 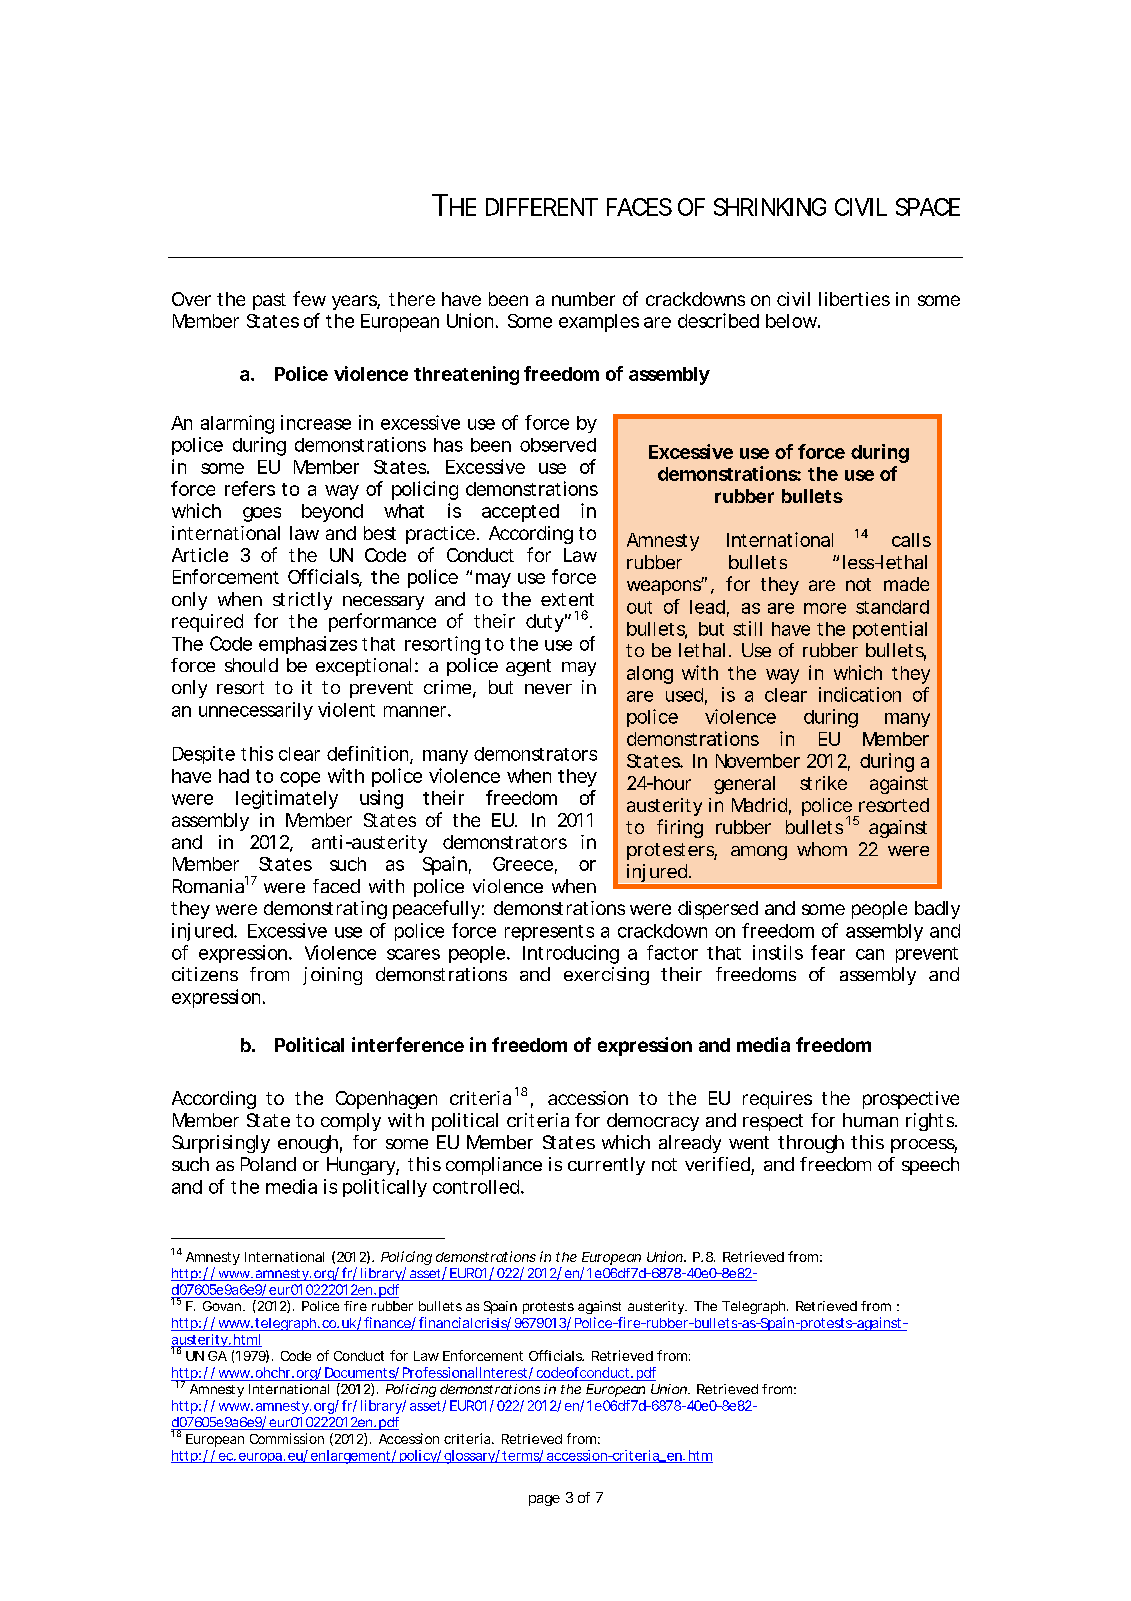 What do you see at coordinates (523, 864) in the screenshot?
I see `Greece` at bounding box center [523, 864].
